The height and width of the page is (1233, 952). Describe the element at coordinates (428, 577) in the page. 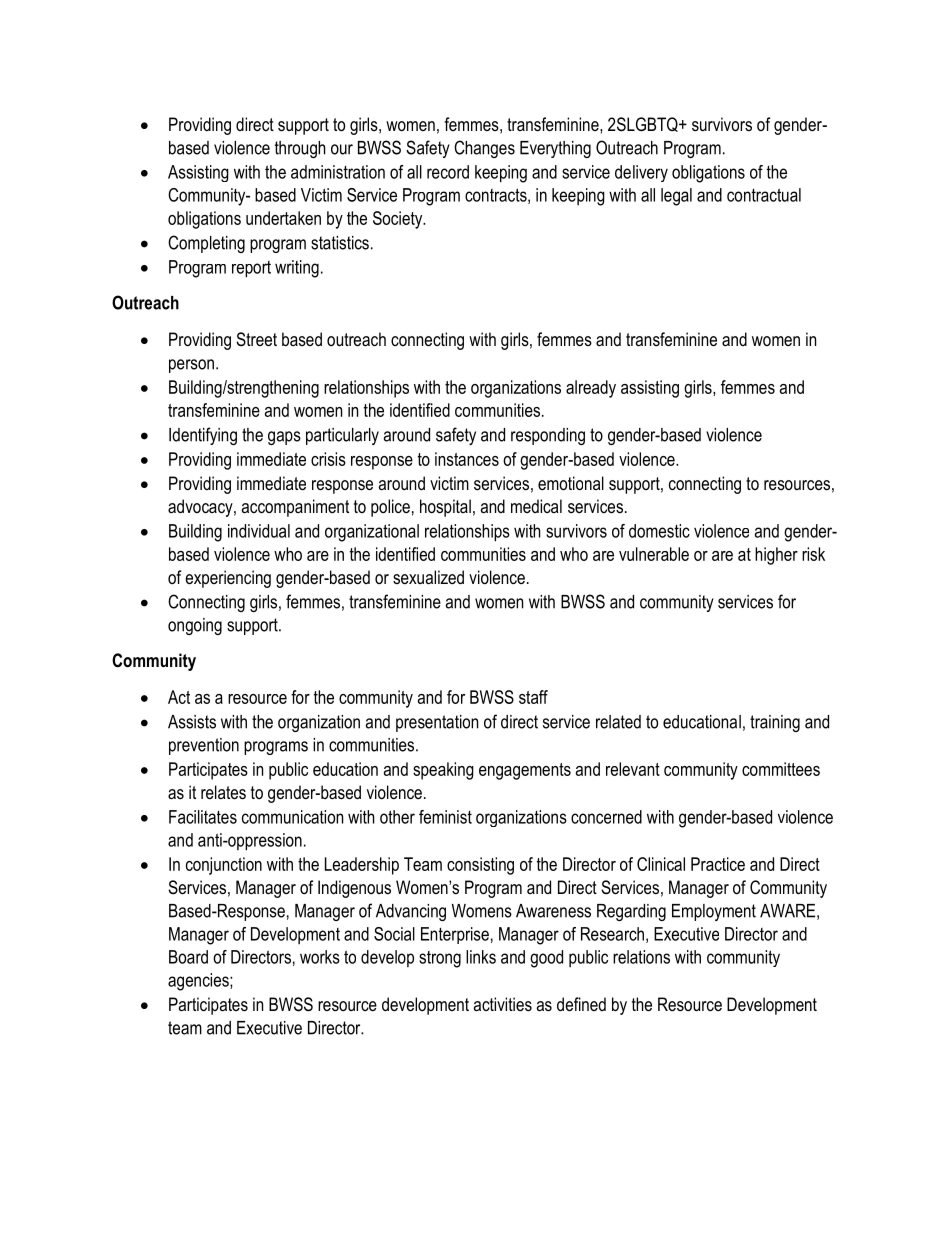

I see `sexualized` at that location.
